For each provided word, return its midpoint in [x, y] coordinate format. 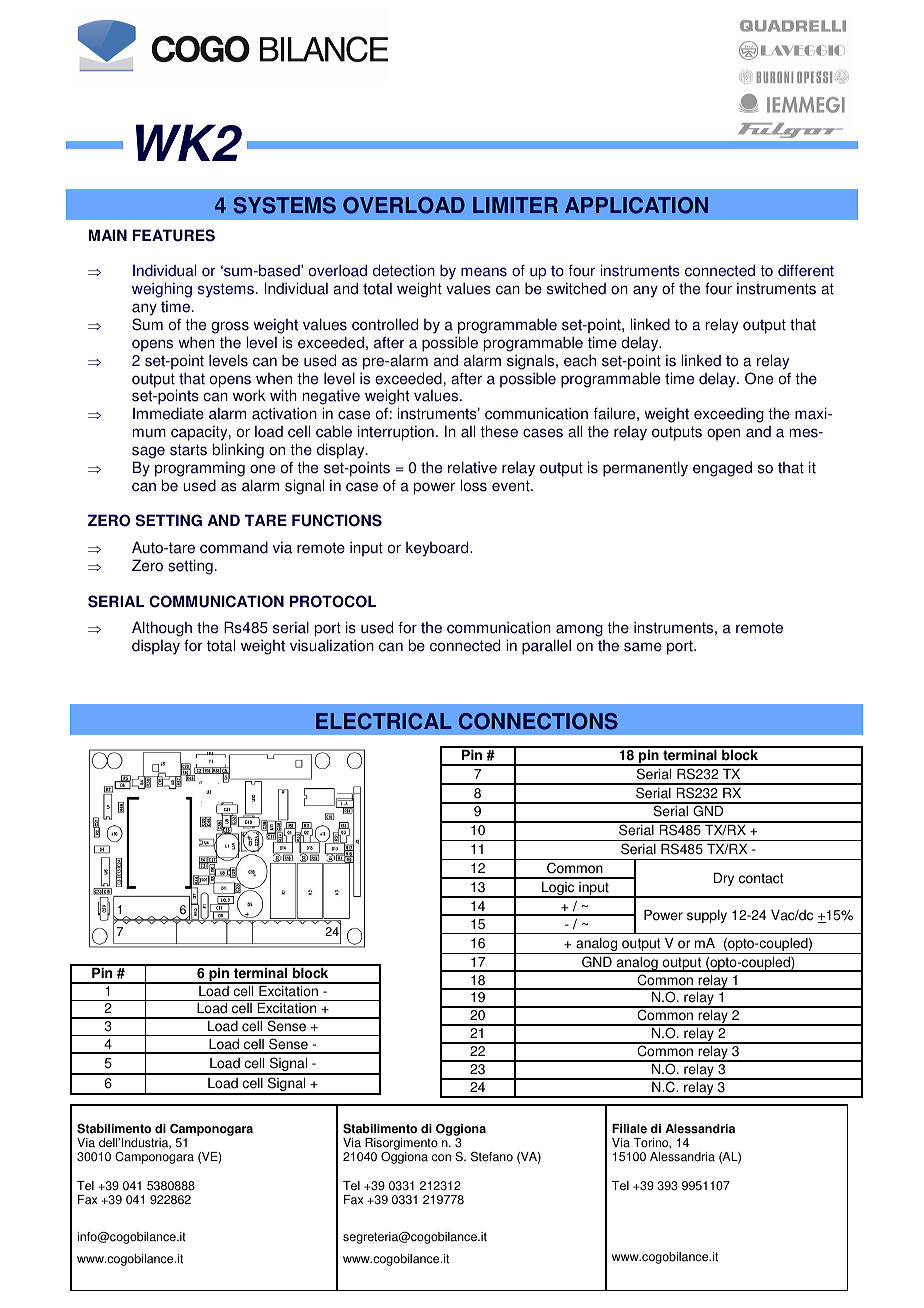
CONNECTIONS [538, 721]
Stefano [492, 1156]
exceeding [729, 415]
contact [761, 878]
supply [707, 916]
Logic [558, 890]
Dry [724, 879]
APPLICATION [636, 205]
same [643, 647]
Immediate [168, 413]
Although [162, 630]
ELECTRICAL [384, 721]
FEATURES [174, 235]
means [484, 272]
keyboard [438, 549]
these [499, 431]
